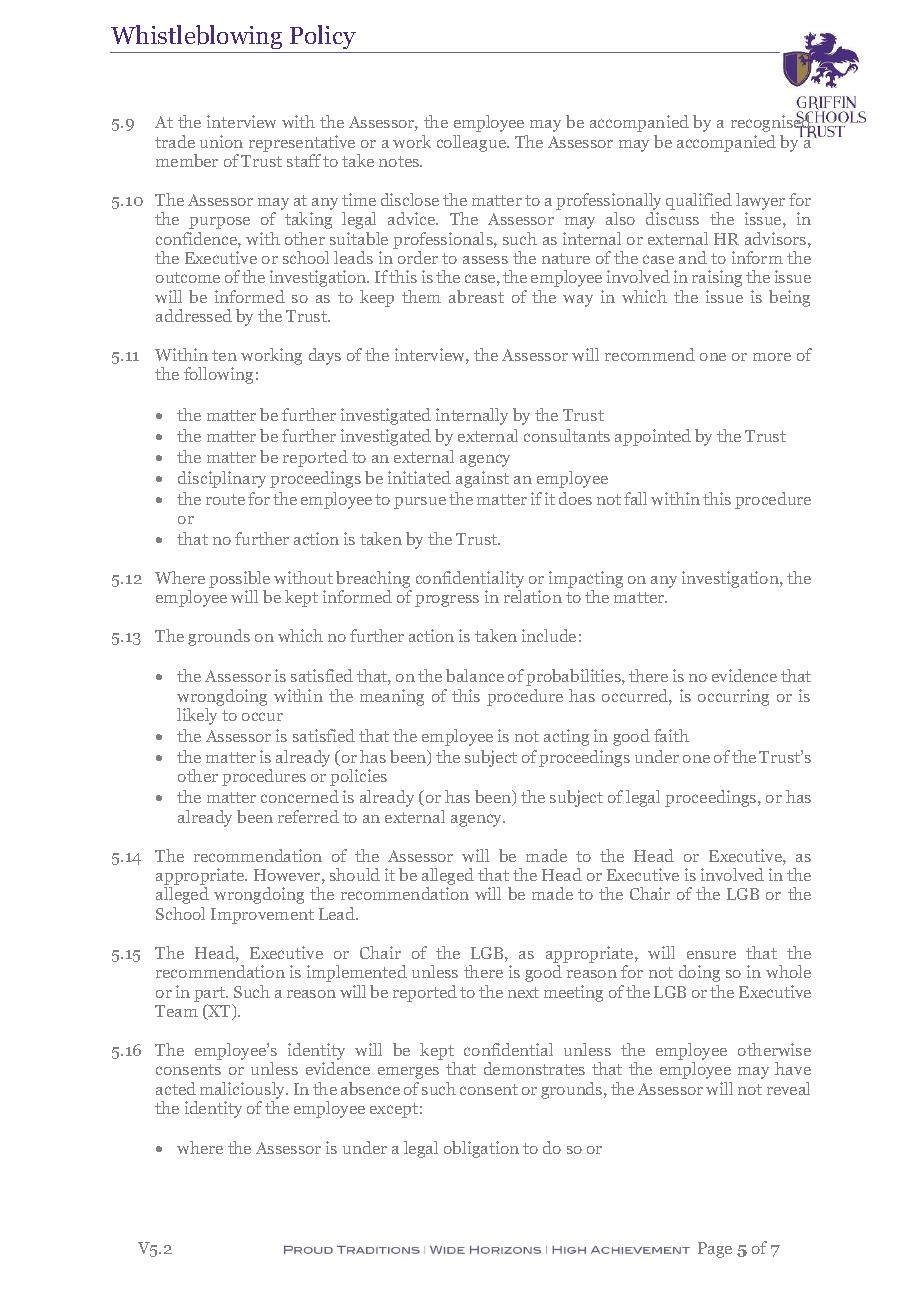 The image size is (924, 1308). I want to click on should, so click(355, 874).
